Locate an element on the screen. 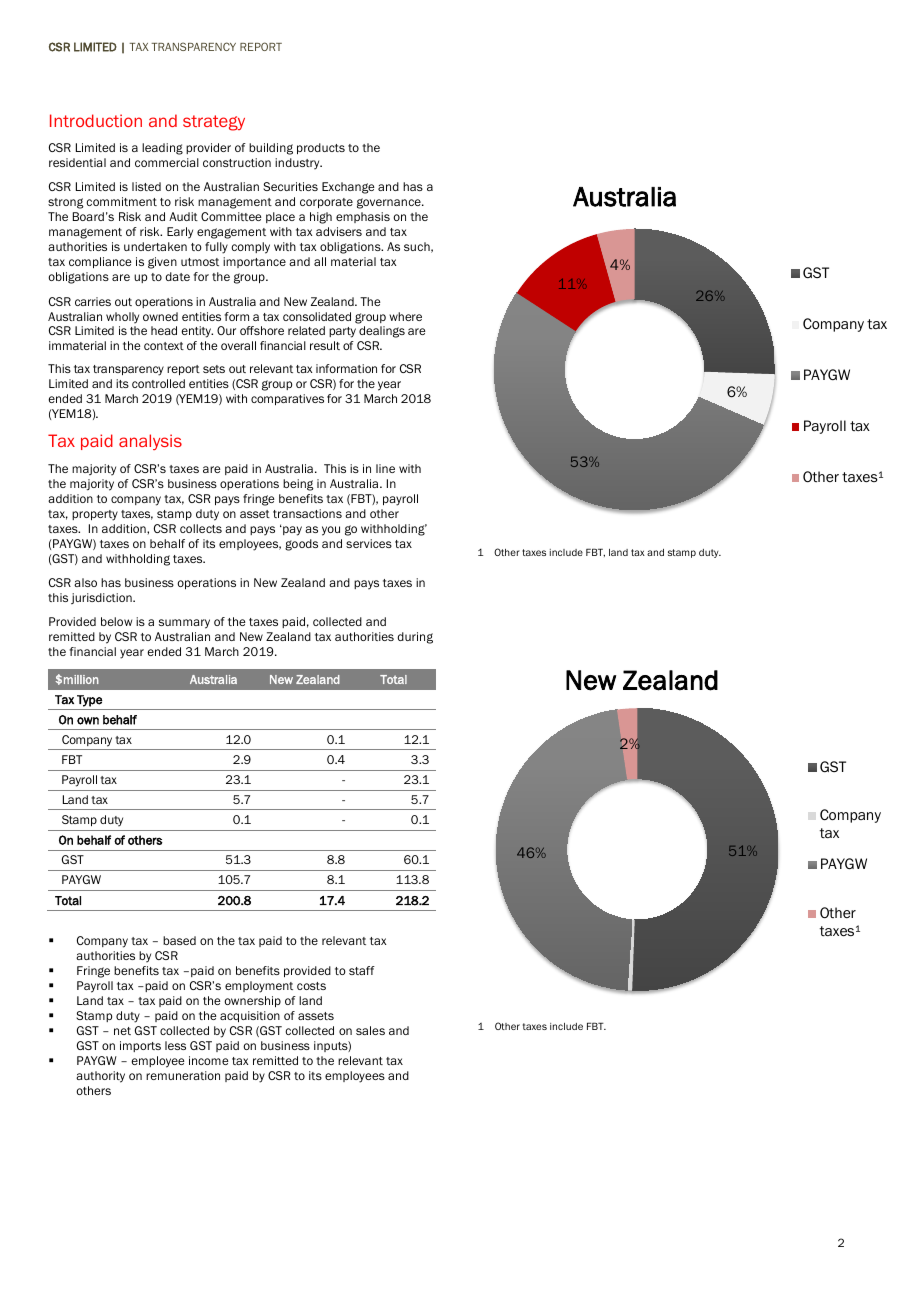 This screenshot has height=1308, width=924. dealings is located at coordinates (382, 332).
